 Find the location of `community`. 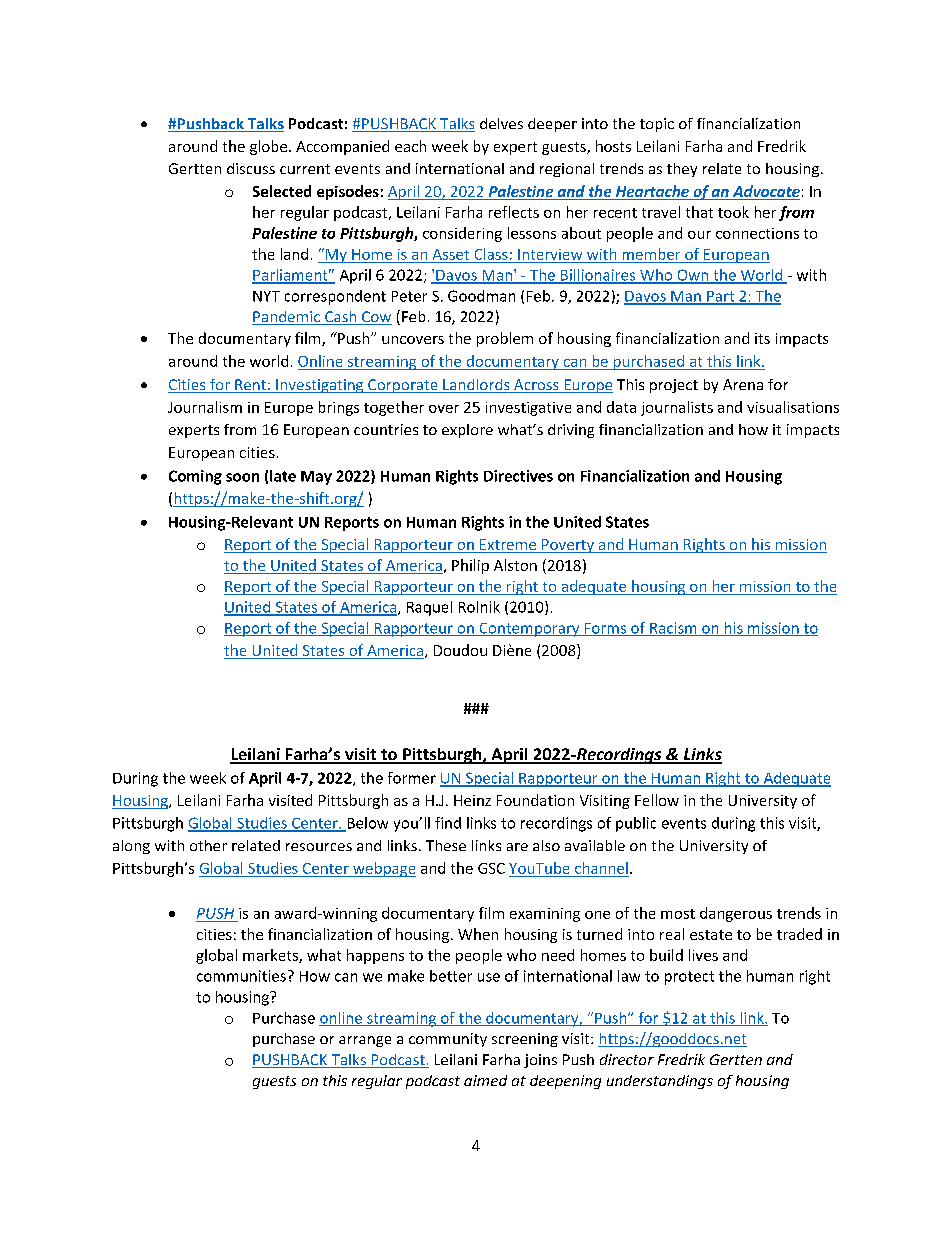

community is located at coordinates (448, 1040).
